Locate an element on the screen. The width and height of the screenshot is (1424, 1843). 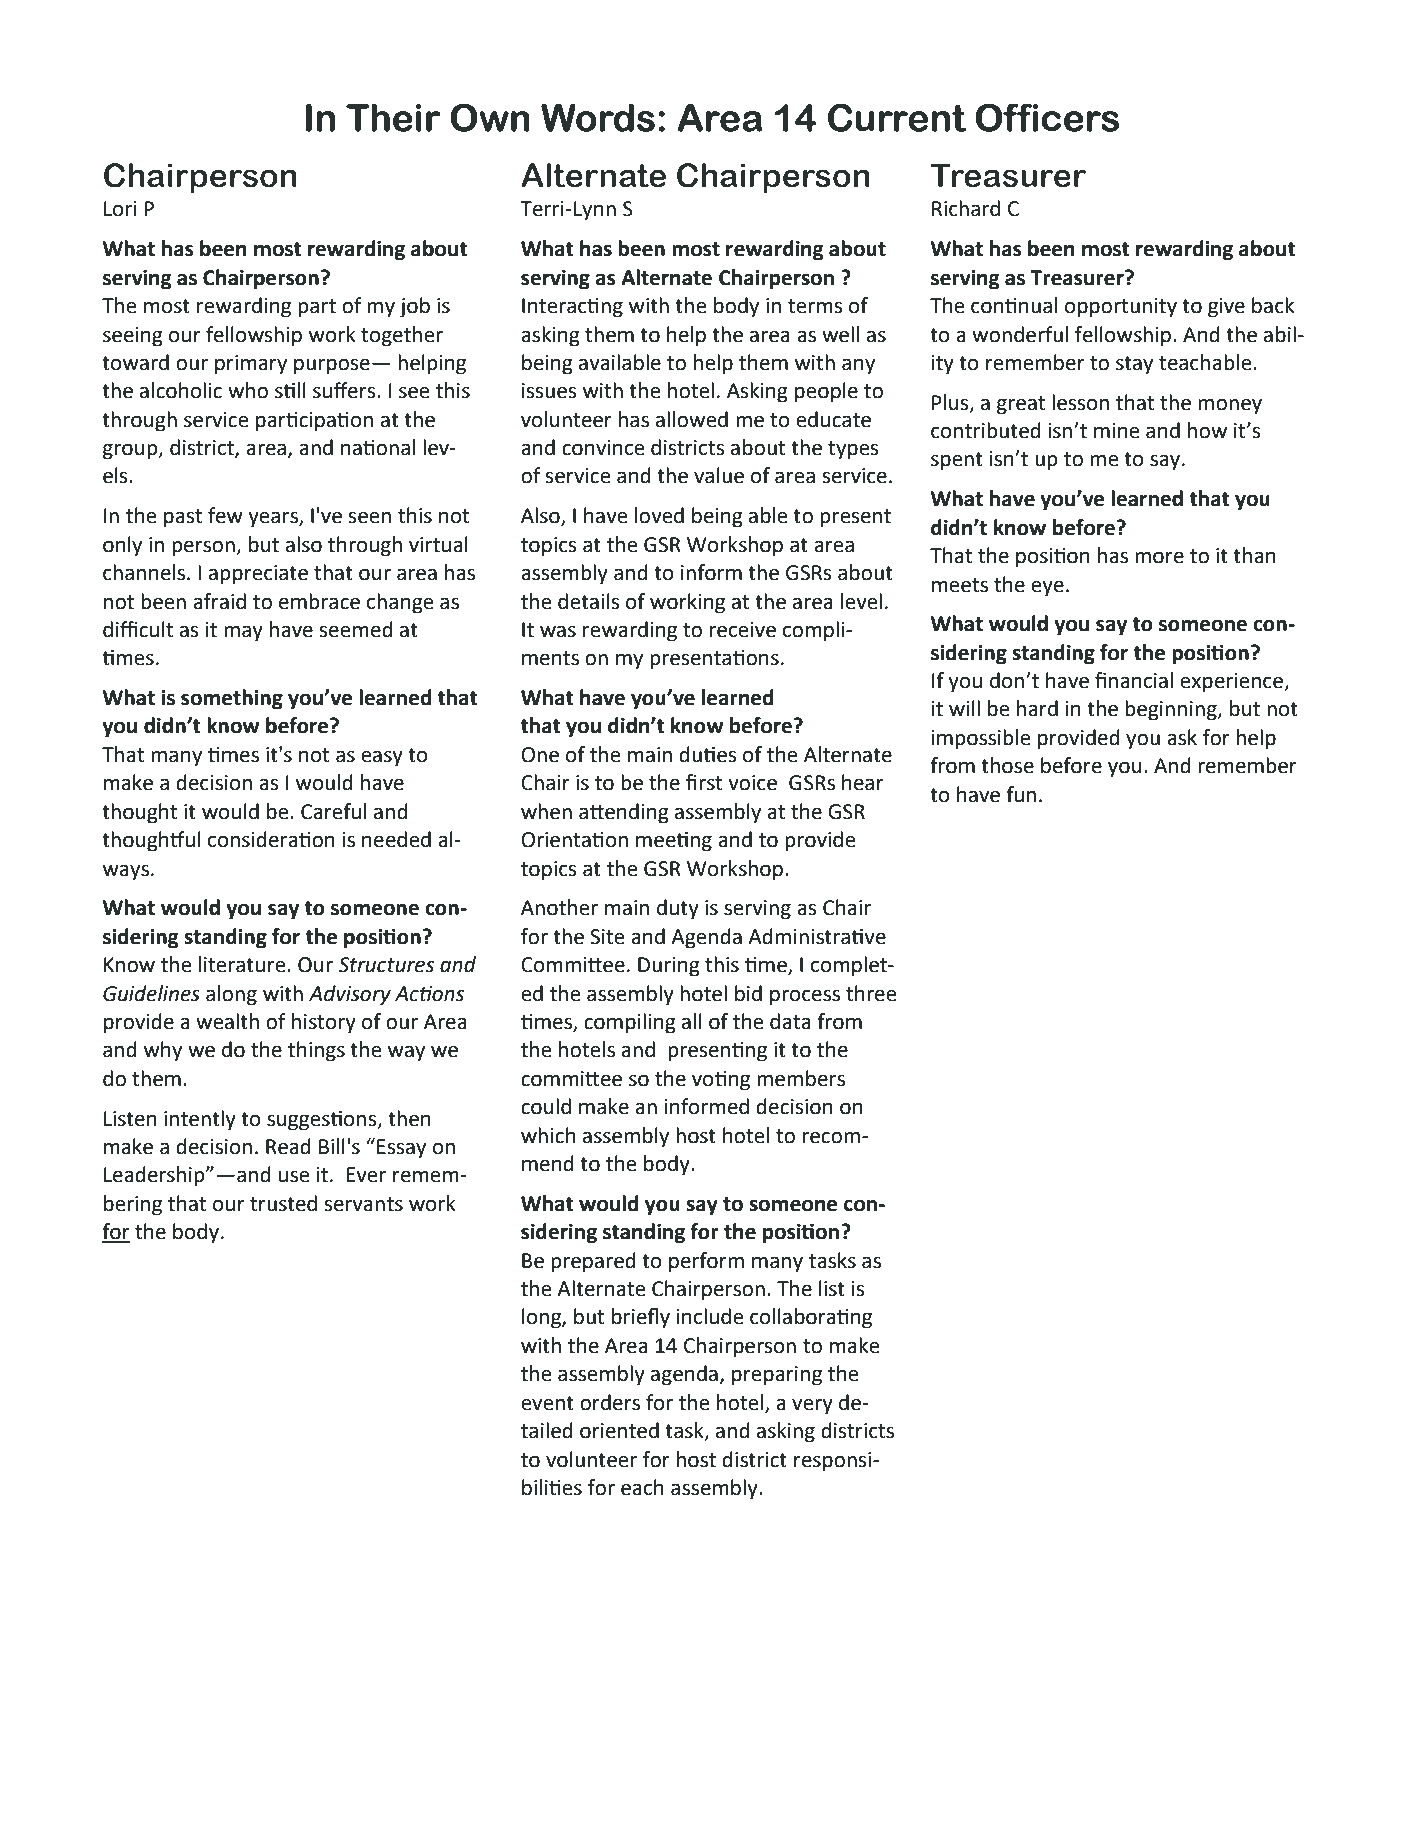
literature is located at coordinates (243, 964).
